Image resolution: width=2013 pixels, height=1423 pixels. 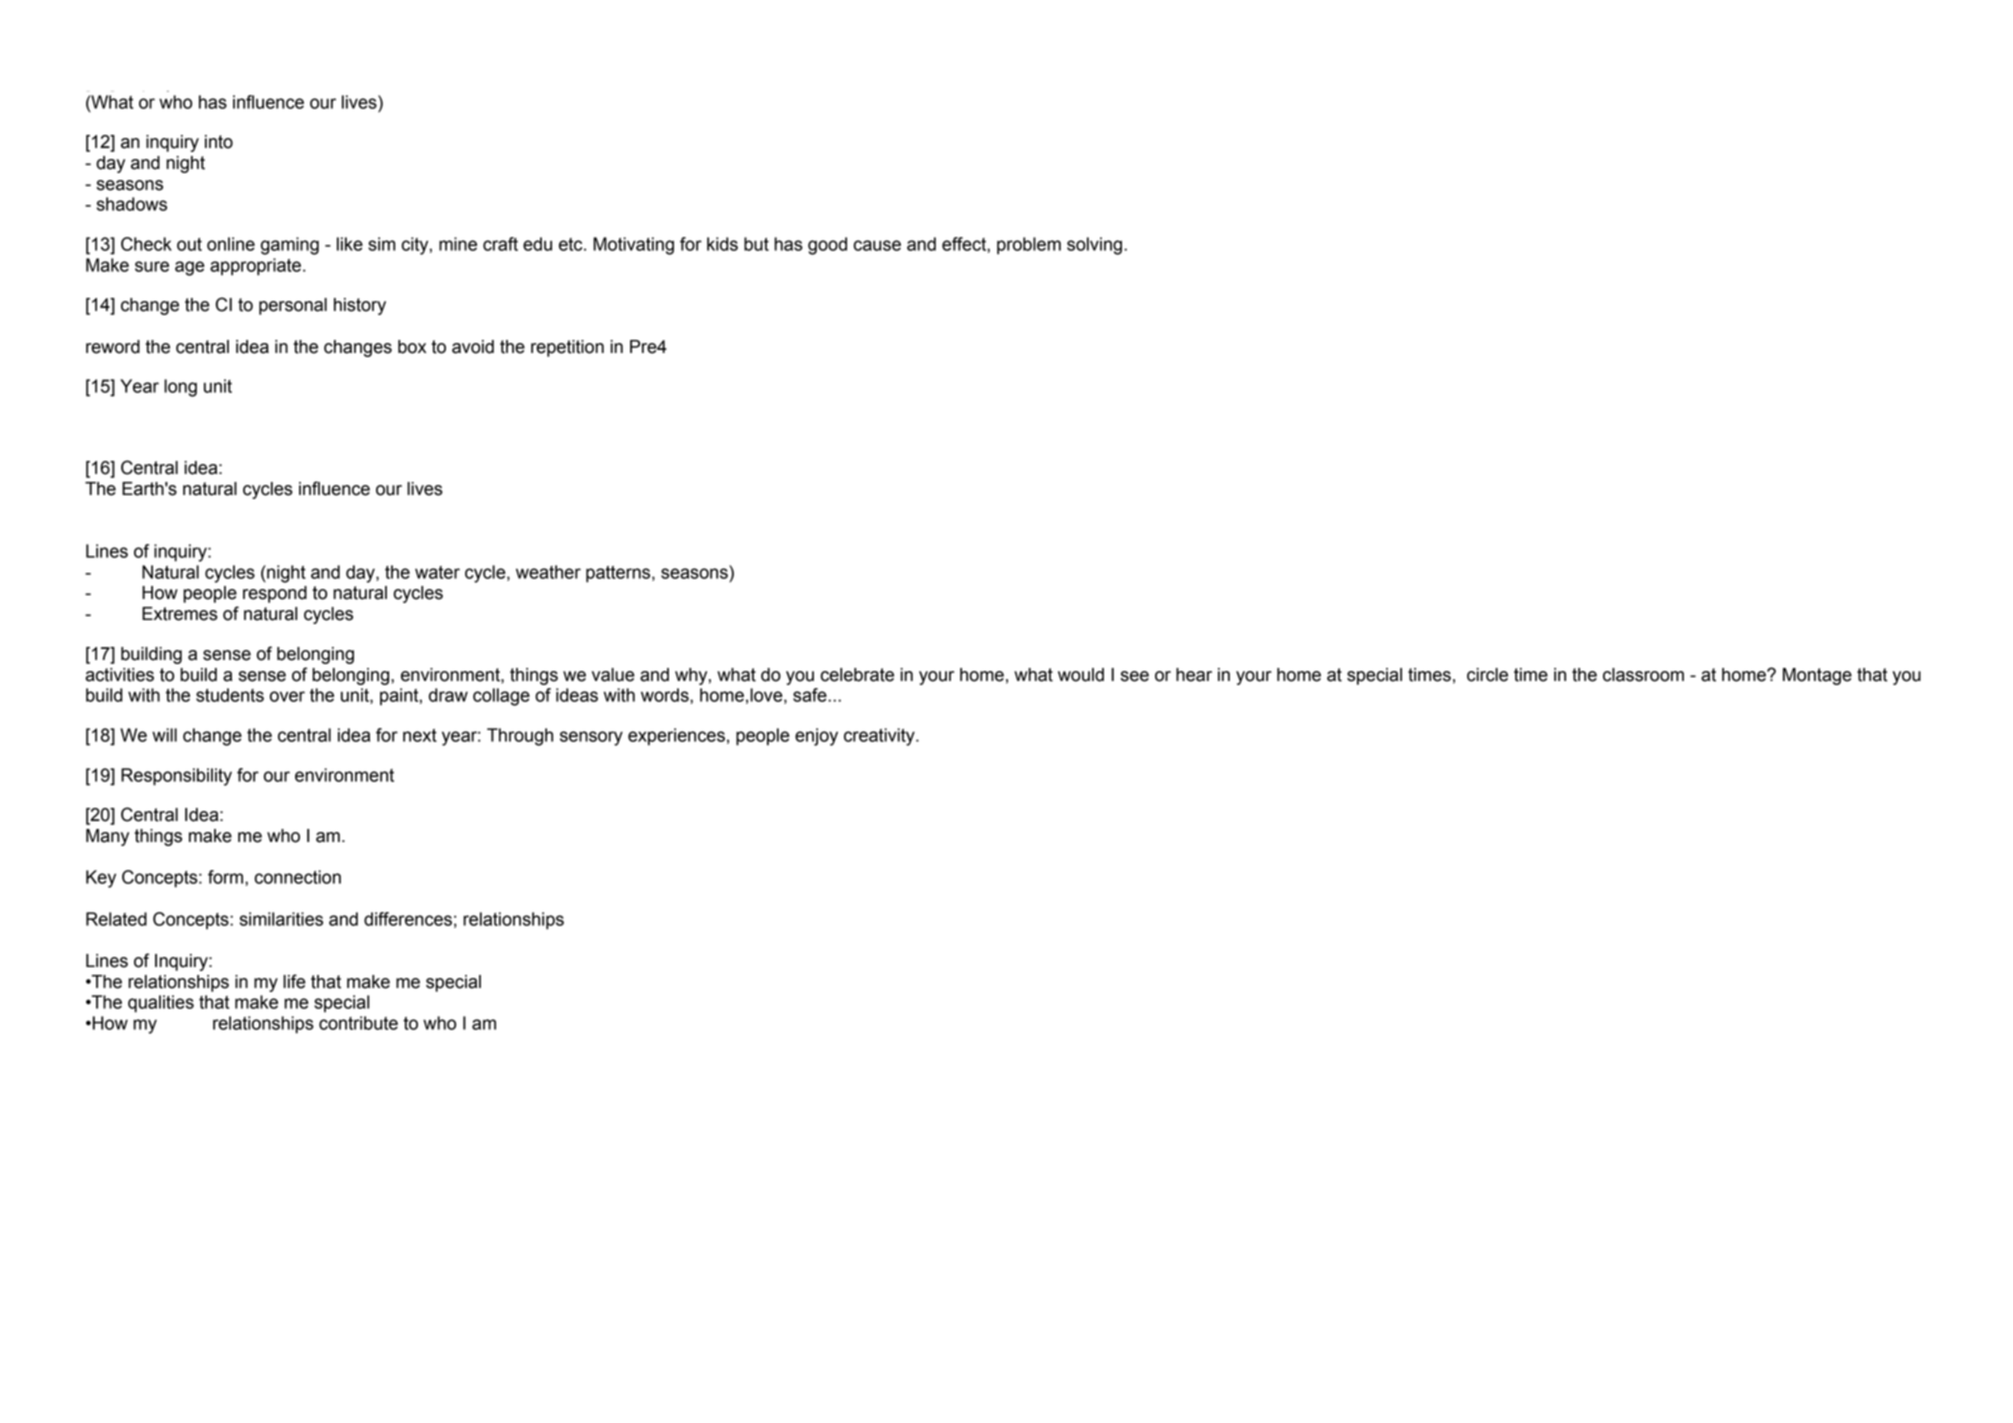 I want to click on contribute, so click(x=358, y=1023).
